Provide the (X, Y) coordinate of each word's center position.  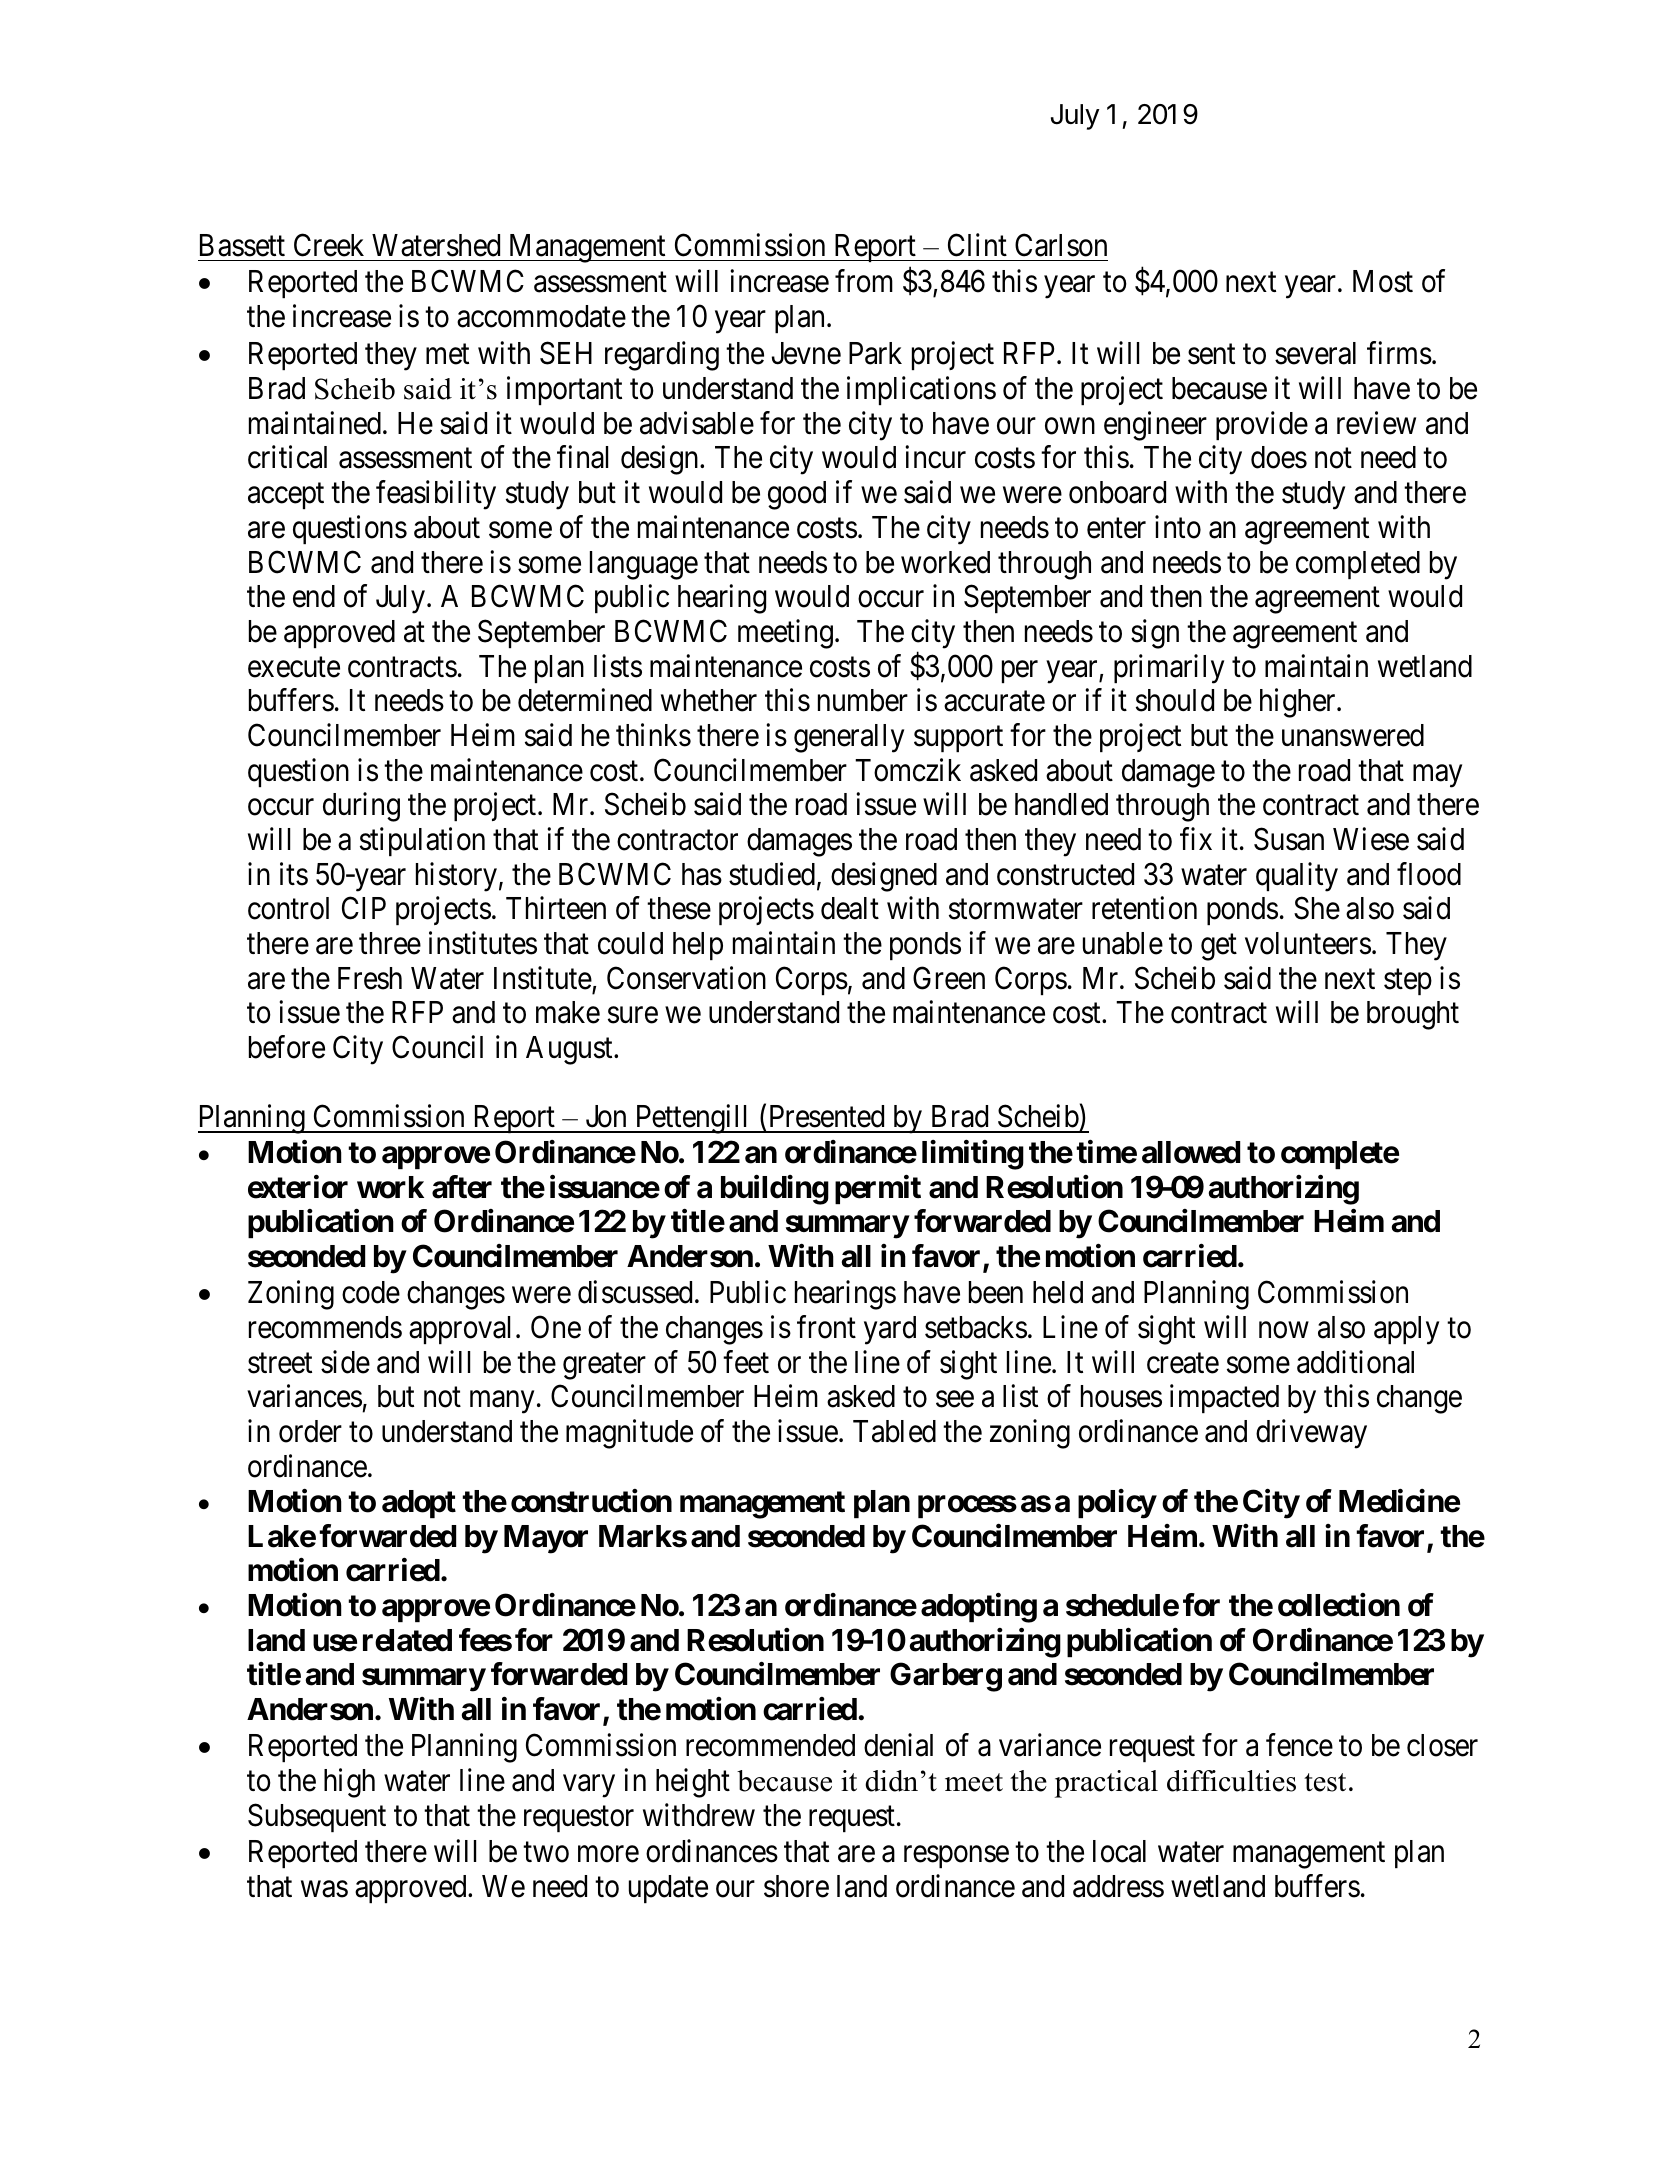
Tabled (894, 1431)
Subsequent (317, 1817)
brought (1413, 1015)
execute (294, 667)
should (1175, 700)
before (287, 1047)
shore (796, 1886)
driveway (1311, 1434)
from (864, 281)
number (863, 700)
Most (1383, 281)
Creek (329, 245)
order (310, 1431)
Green (949, 978)
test (1325, 1782)
